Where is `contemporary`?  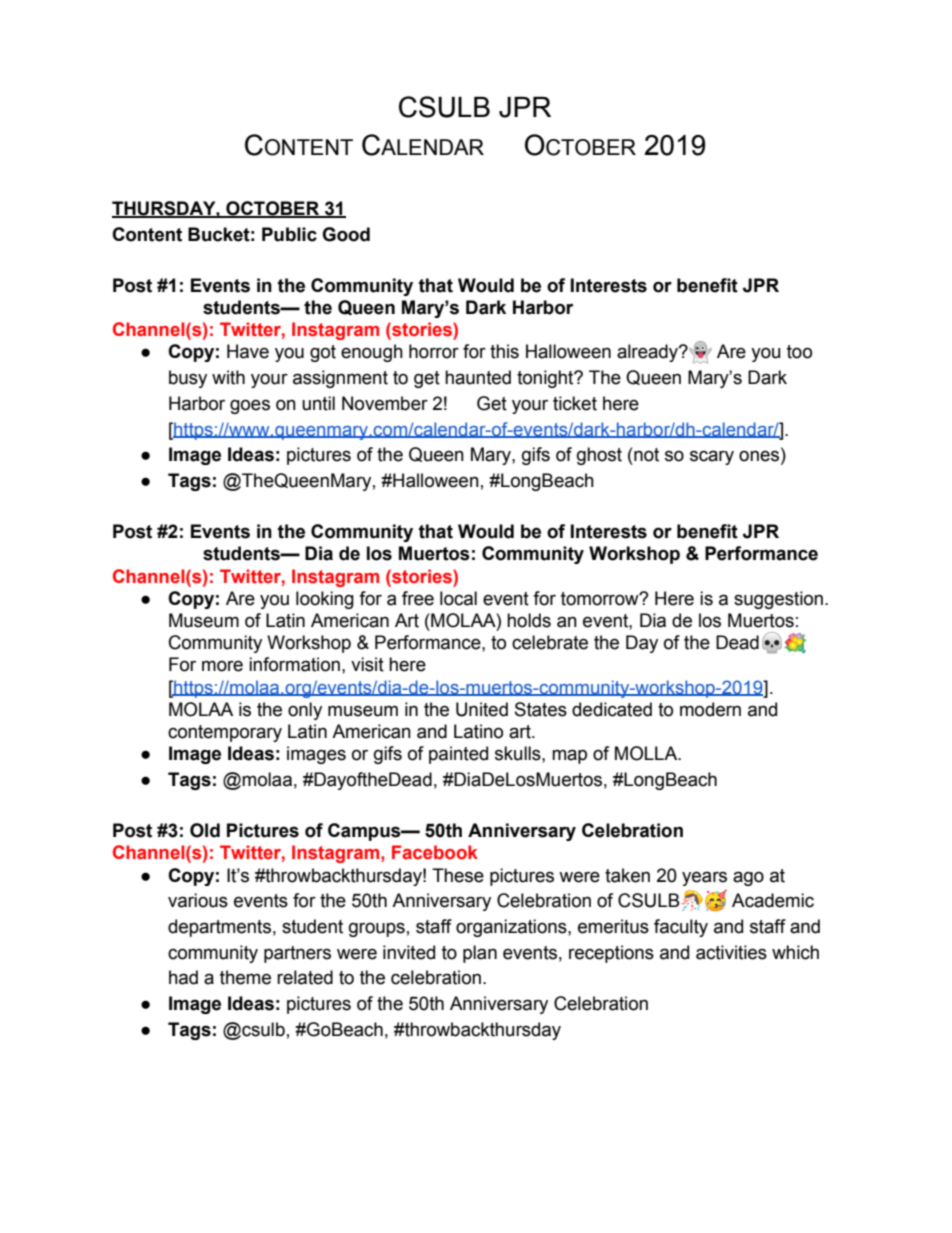
contemporary is located at coordinates (225, 733).
